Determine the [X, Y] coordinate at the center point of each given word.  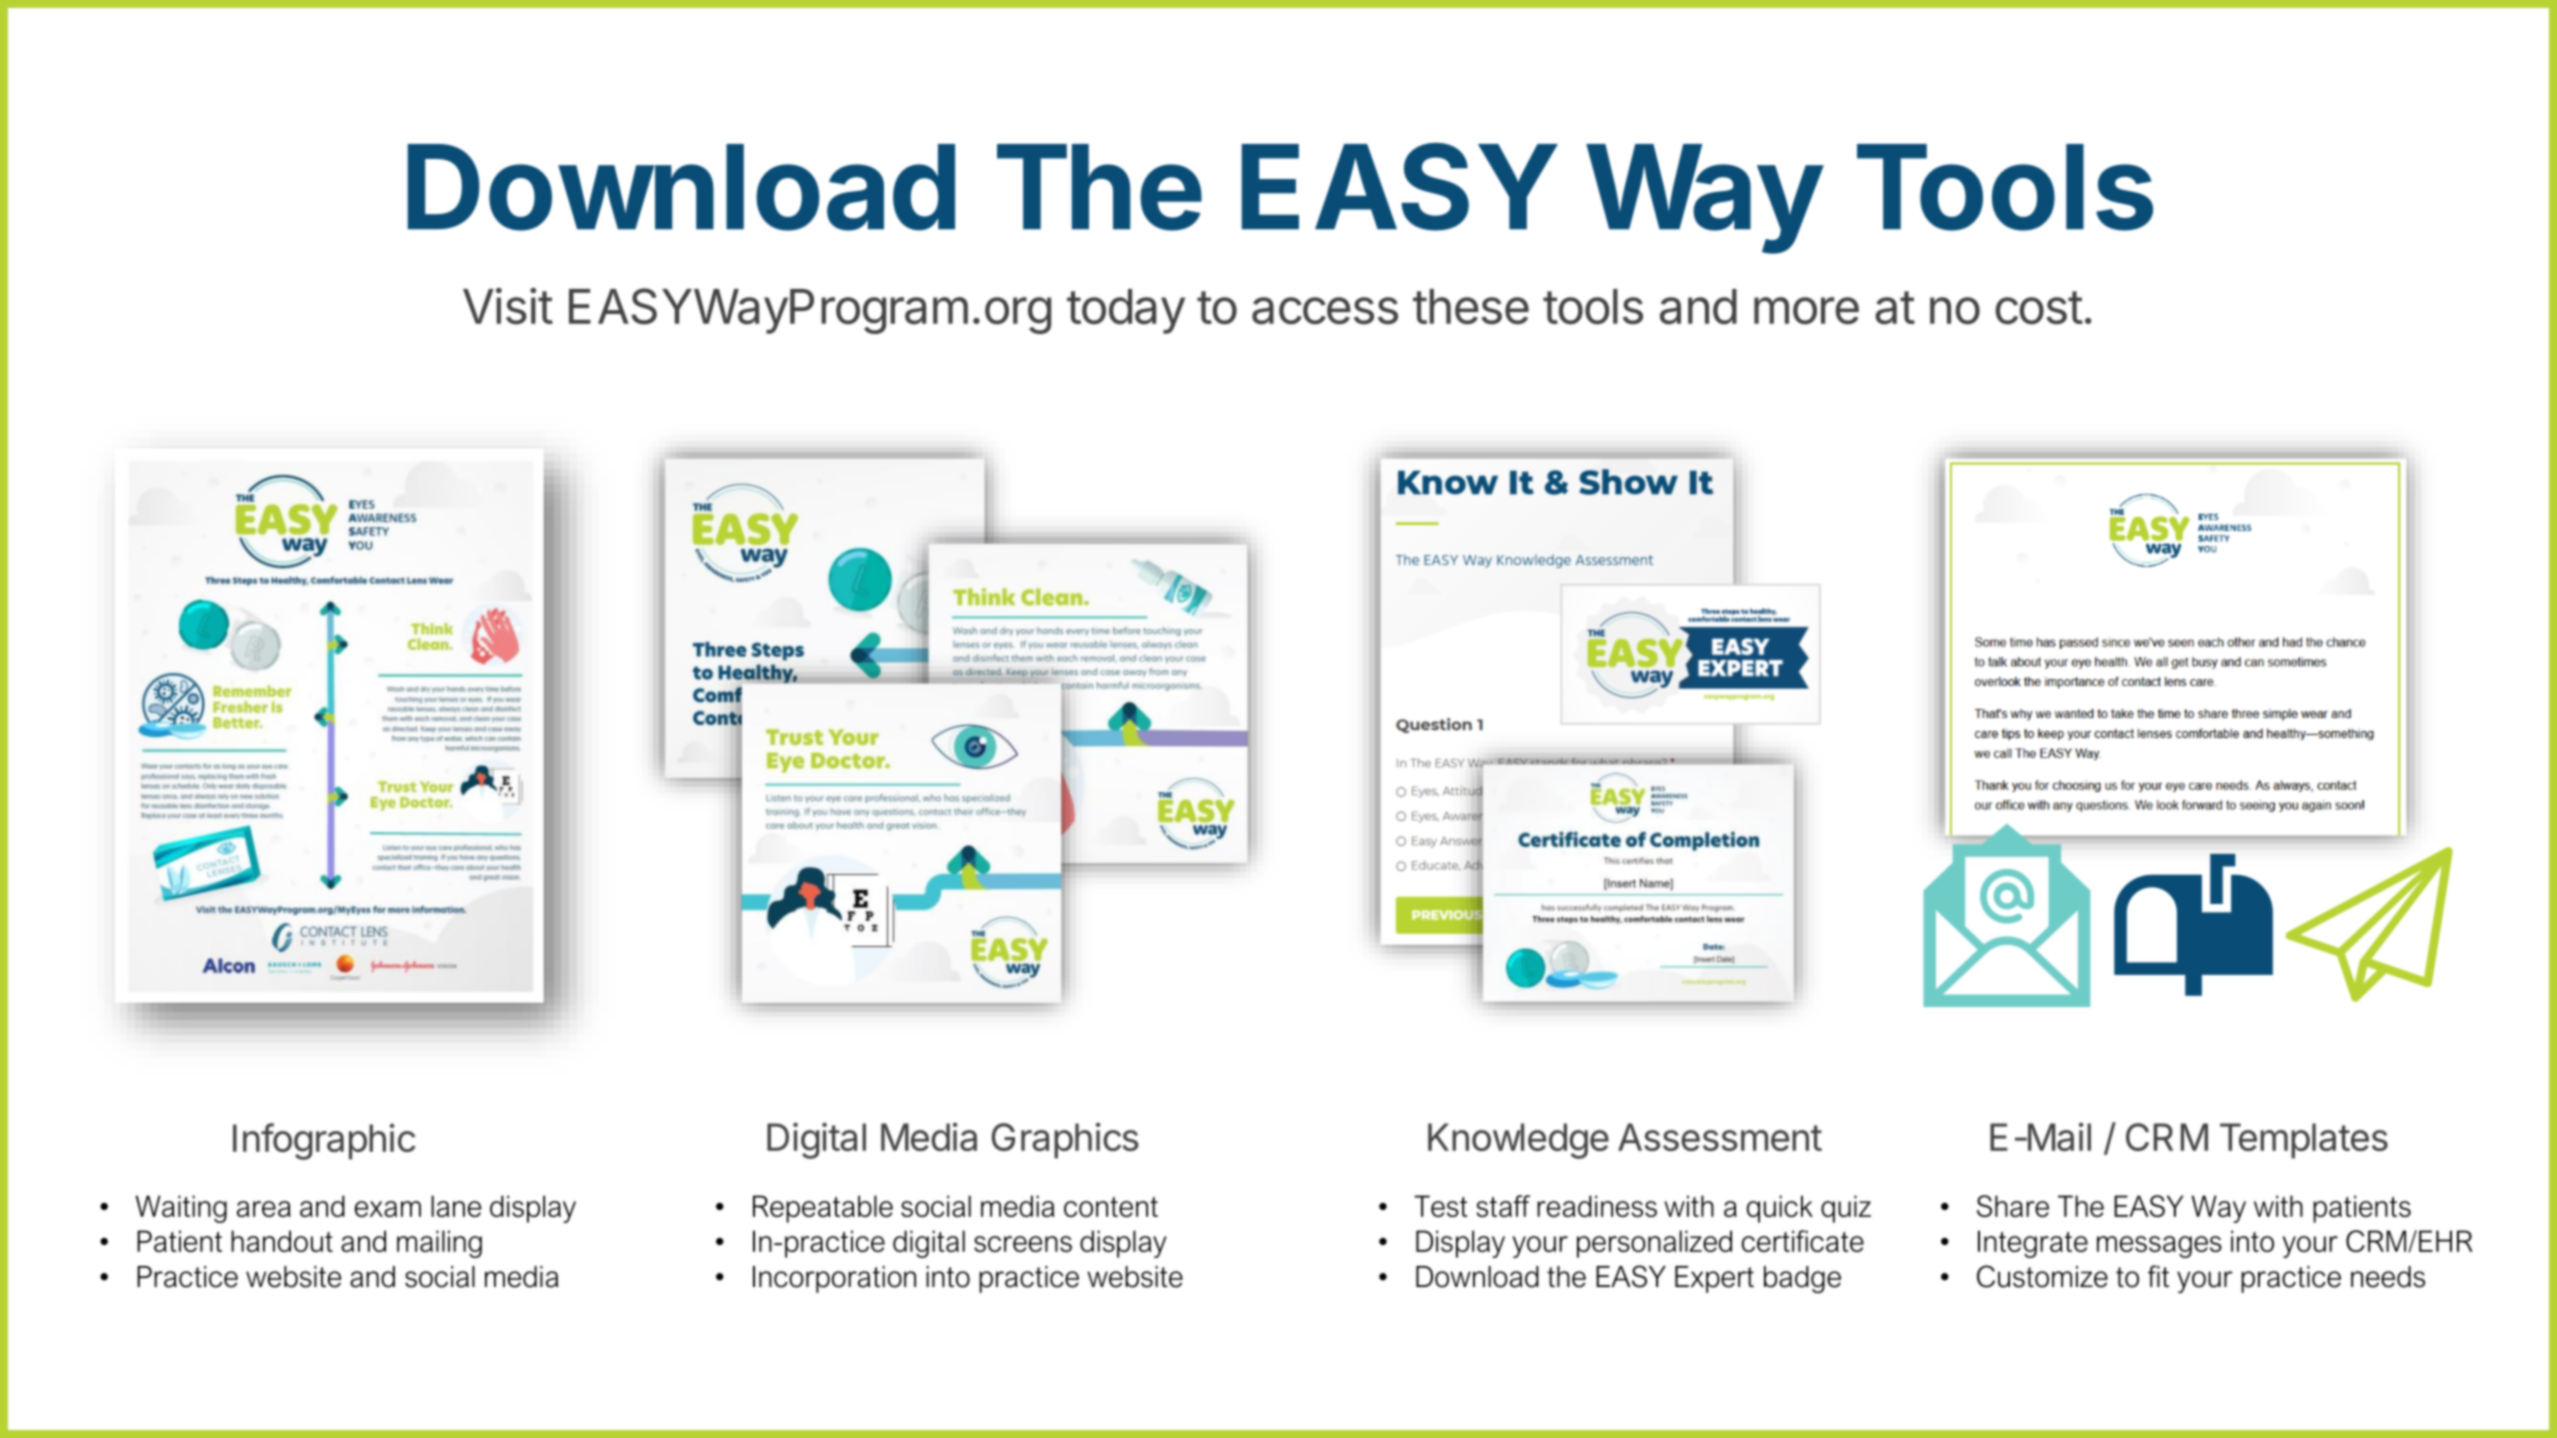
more [1806, 311]
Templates [2304, 1141]
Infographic [324, 1141]
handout [282, 1241]
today [1126, 311]
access [1325, 311]
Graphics [1065, 1140]
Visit [508, 306]
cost [2039, 308]
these [1471, 307]
